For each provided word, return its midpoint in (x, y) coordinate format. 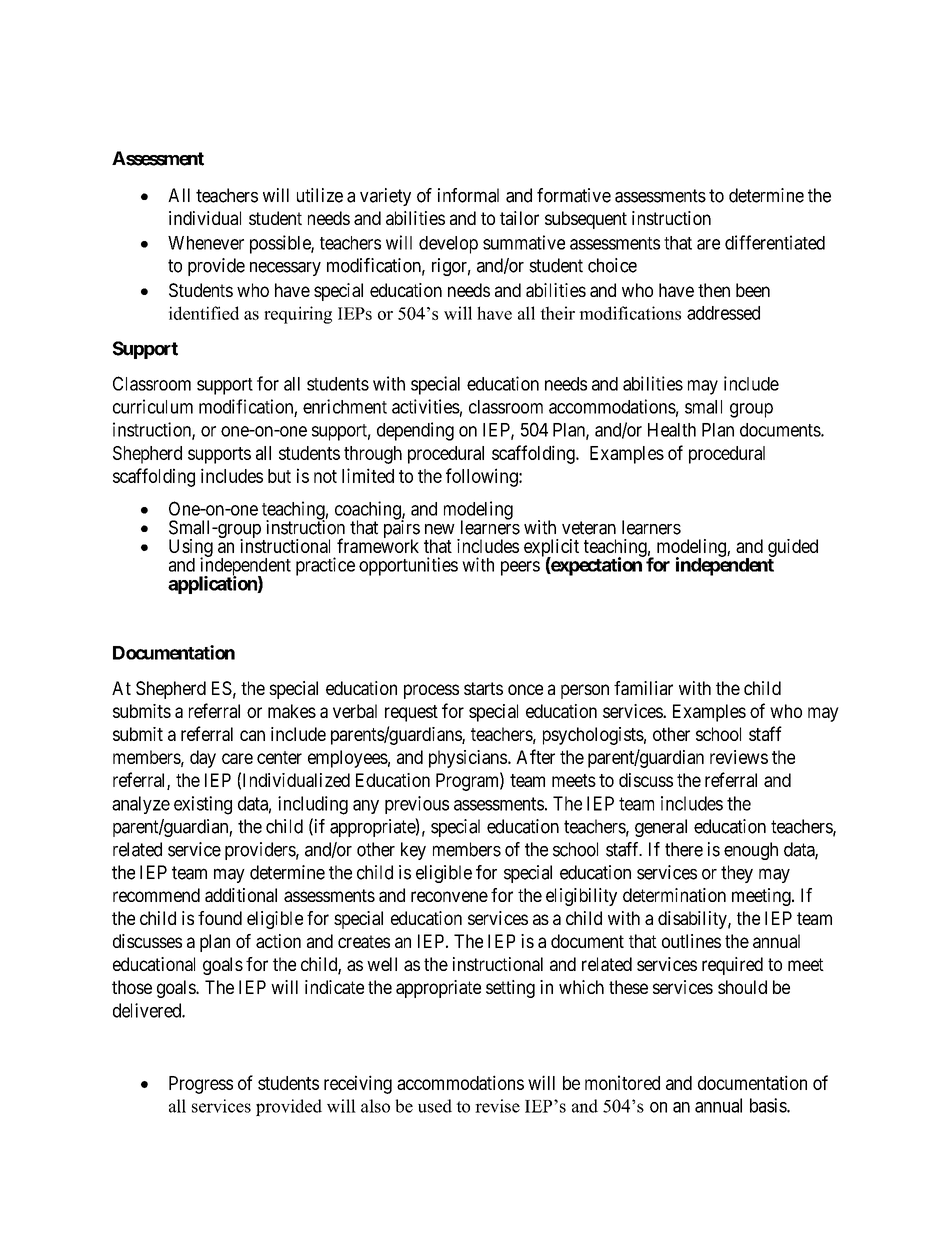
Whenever (206, 243)
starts (483, 688)
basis (769, 1105)
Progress (201, 1085)
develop (448, 245)
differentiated (775, 242)
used (435, 1106)
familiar (643, 688)
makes (292, 711)
